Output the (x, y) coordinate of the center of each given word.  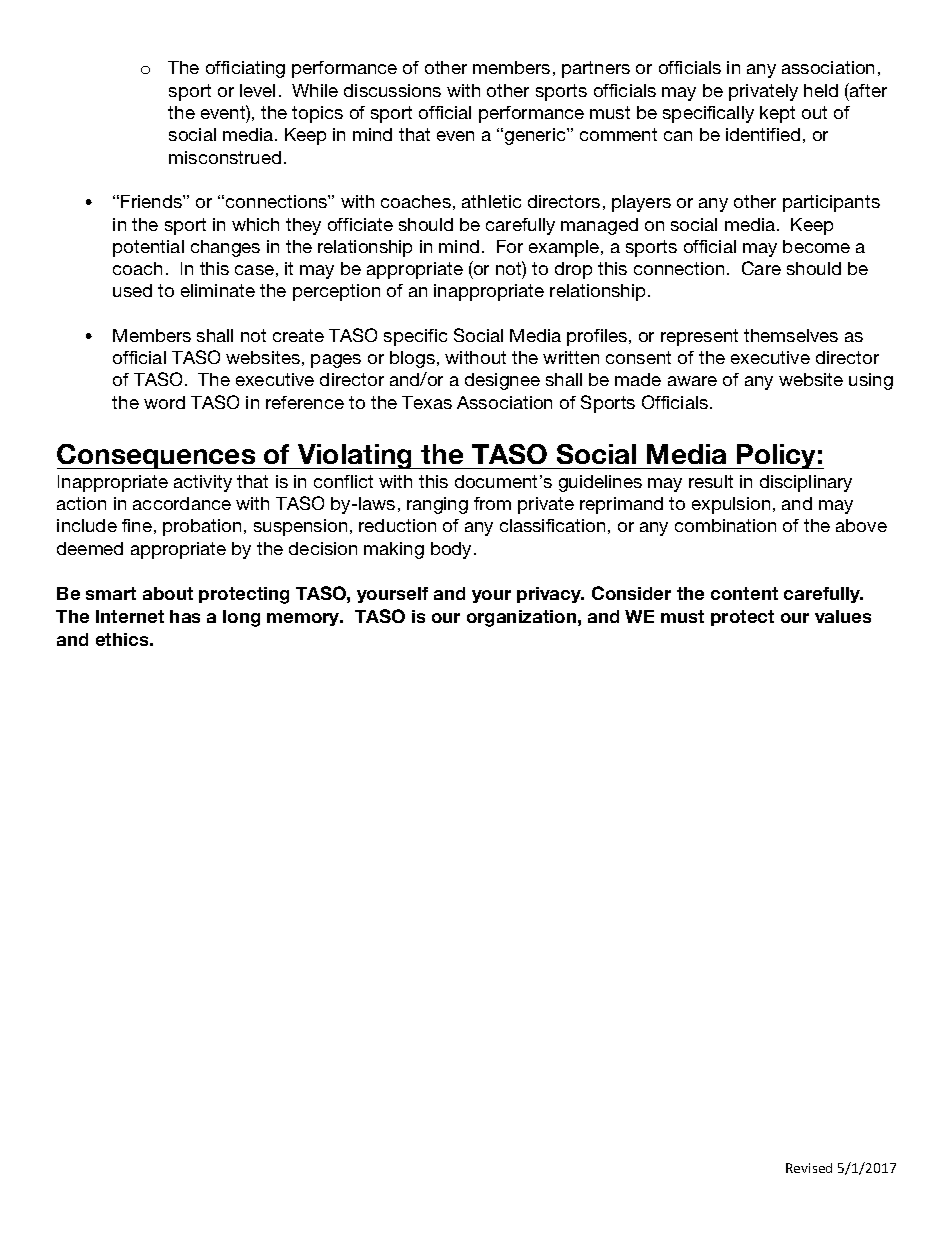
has (185, 616)
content (744, 593)
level (257, 90)
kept (777, 114)
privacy (550, 595)
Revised (809, 1168)
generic (536, 136)
